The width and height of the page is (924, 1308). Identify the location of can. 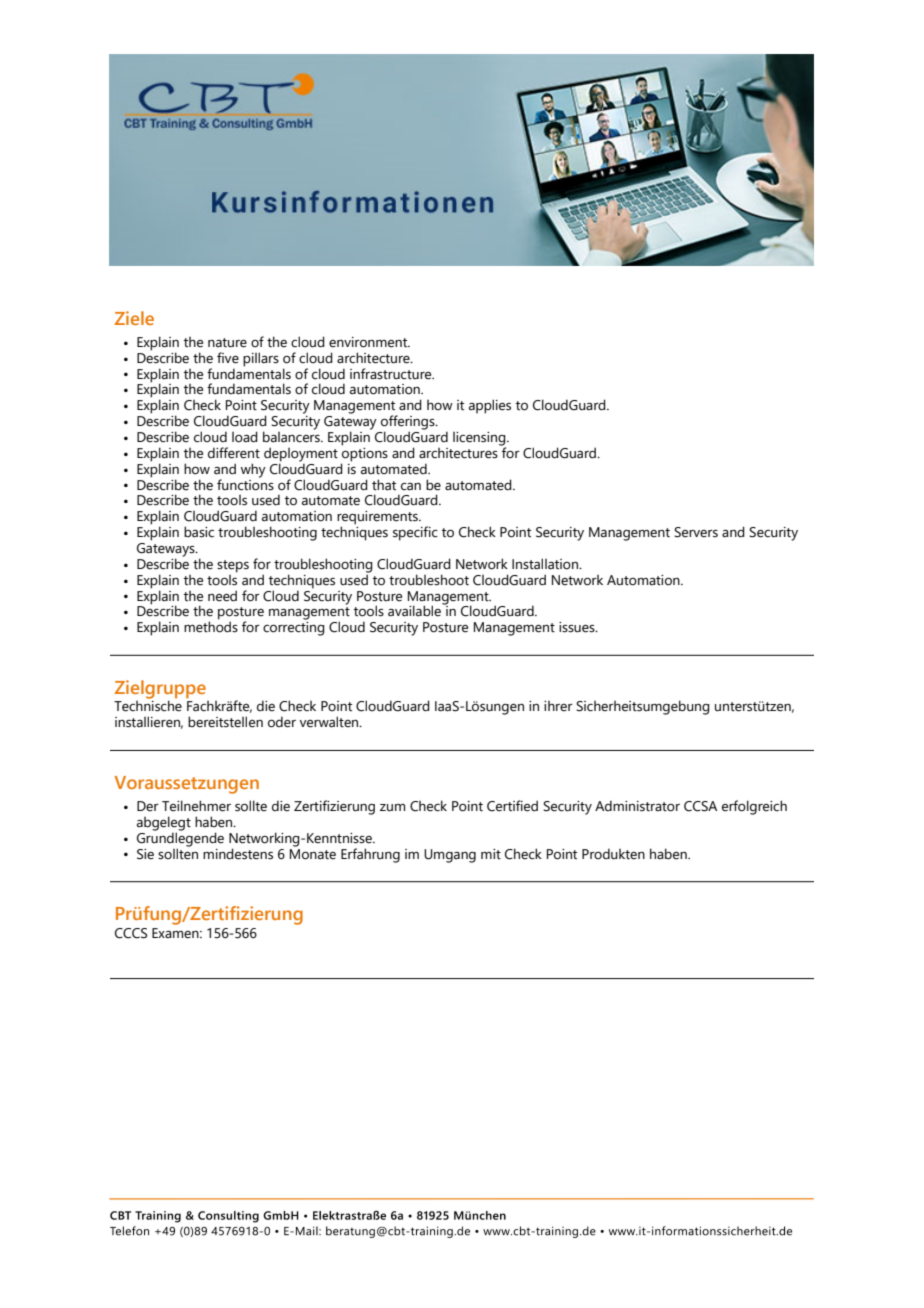
(411, 486).
